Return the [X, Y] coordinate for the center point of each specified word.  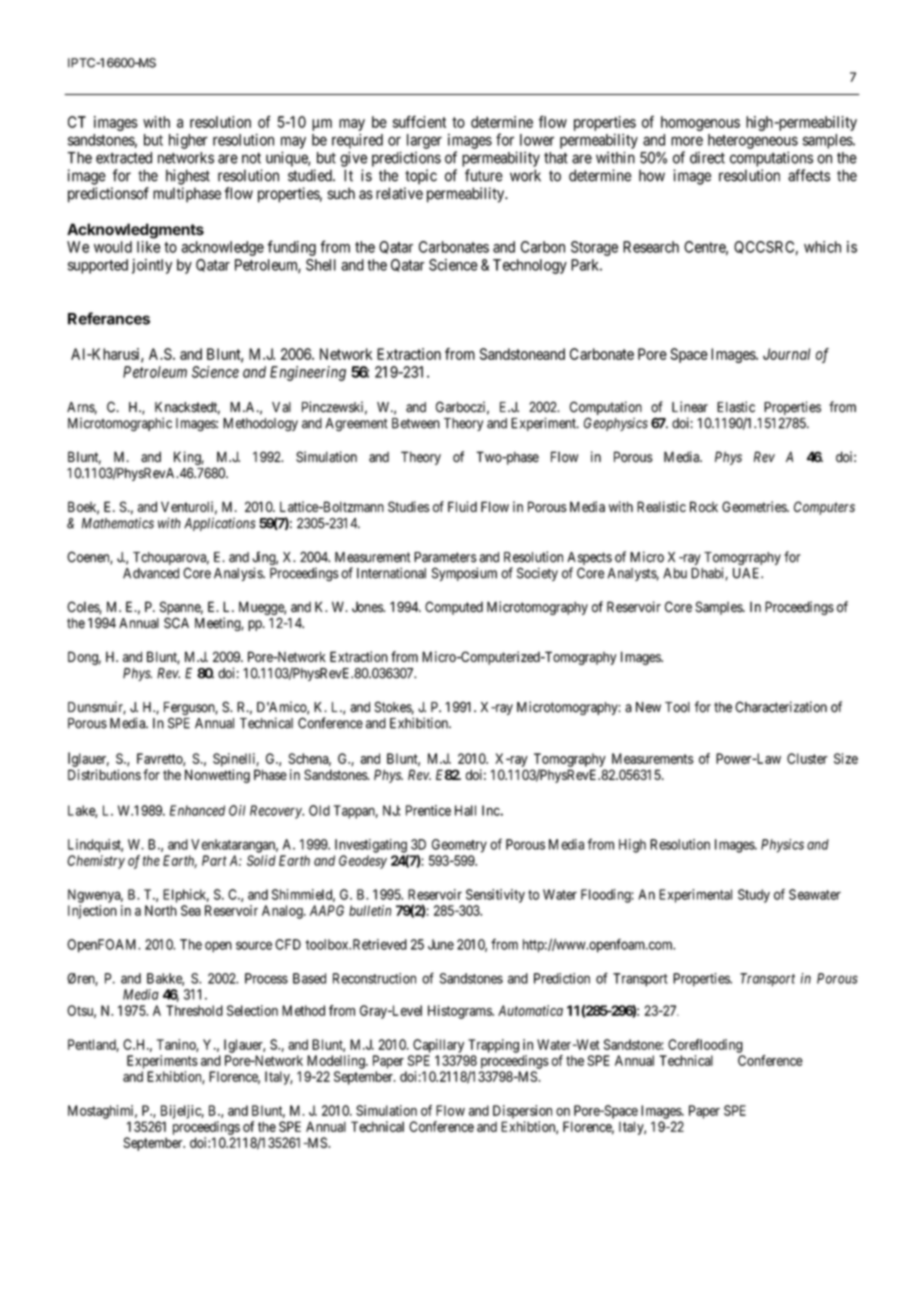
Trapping [493, 1046]
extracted [124, 158]
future [484, 175]
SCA [176, 623]
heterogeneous [753, 141]
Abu [675, 573]
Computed [454, 608]
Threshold [194, 1010]
